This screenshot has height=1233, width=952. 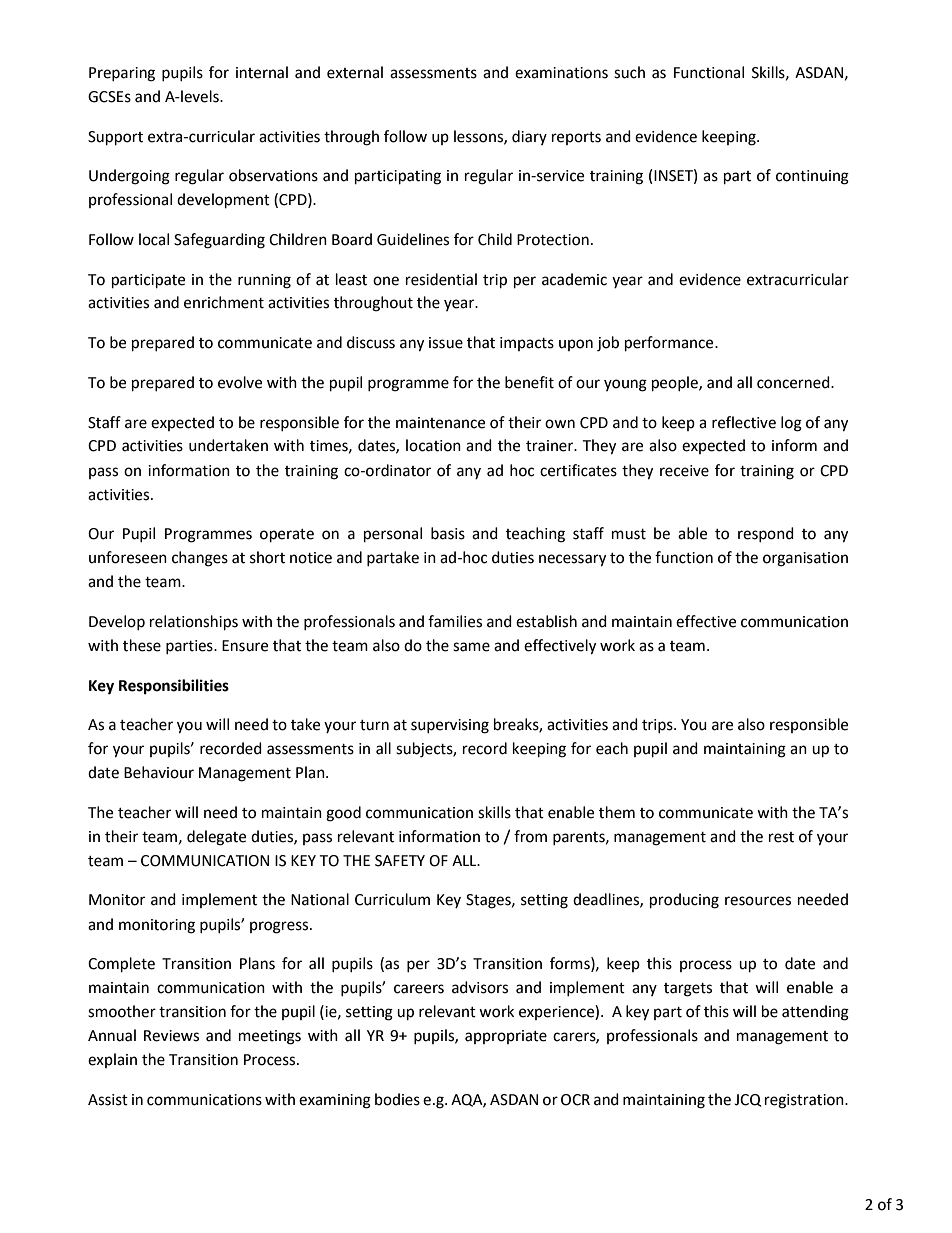 I want to click on such, so click(x=629, y=72).
